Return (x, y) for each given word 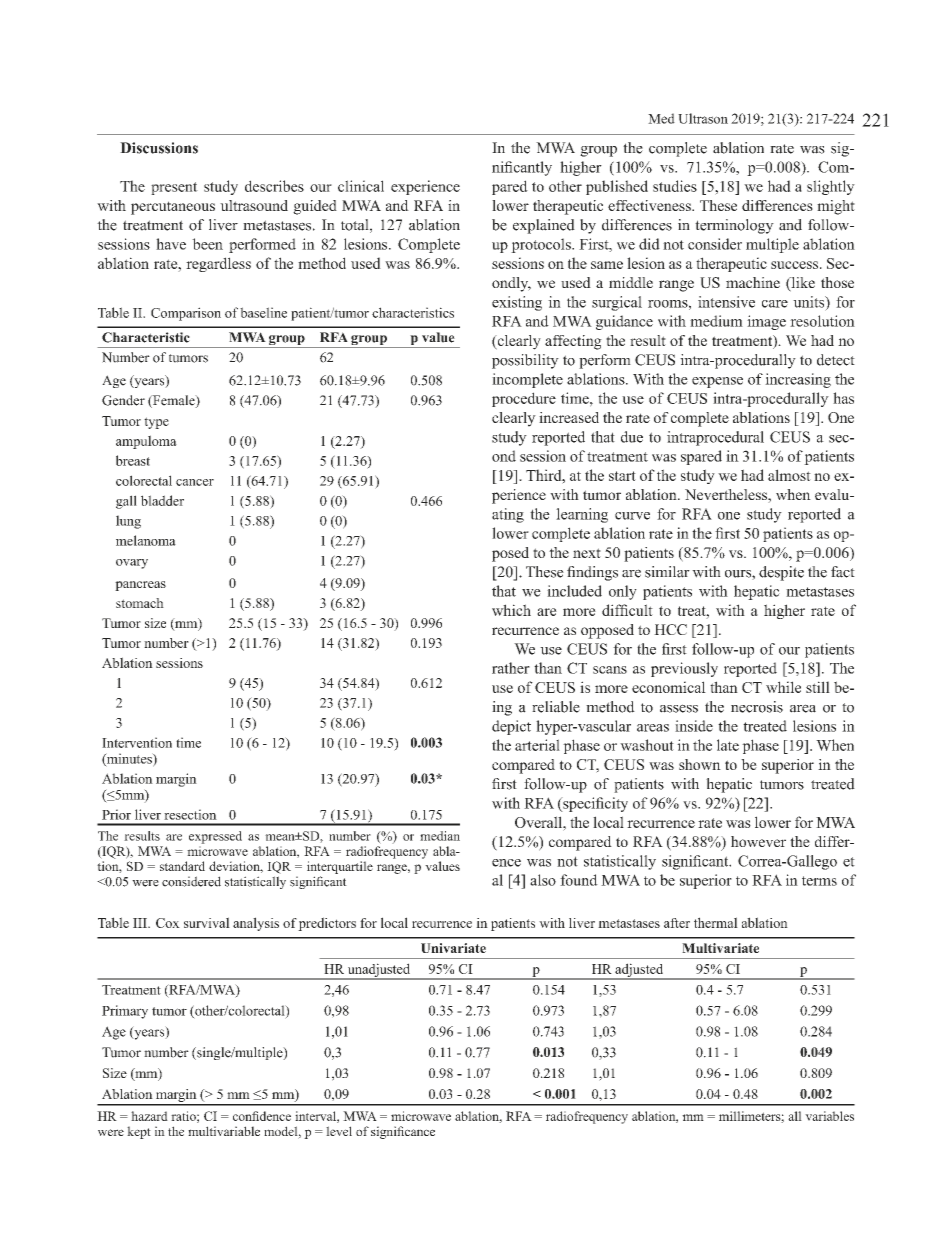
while (783, 687)
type (156, 423)
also (543, 880)
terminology (734, 226)
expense (717, 382)
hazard (149, 1116)
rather (511, 668)
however (758, 841)
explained (544, 226)
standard (182, 866)
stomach (140, 603)
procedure (524, 399)
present (174, 188)
